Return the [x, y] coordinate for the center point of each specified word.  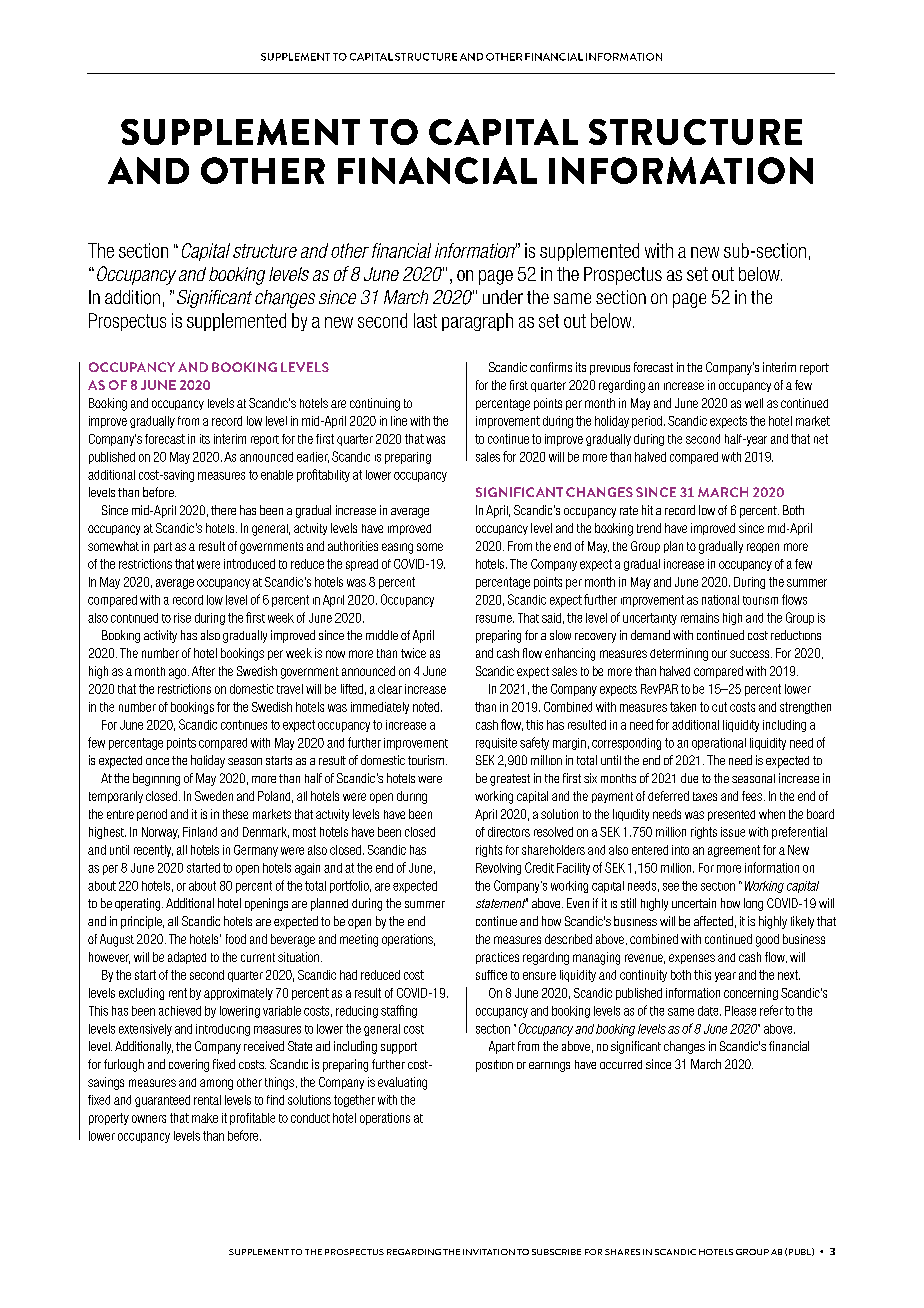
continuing [375, 404]
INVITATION [489, 1252]
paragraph [477, 322]
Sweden [214, 796]
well [754, 403]
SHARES [622, 1252]
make [205, 1118]
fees [752, 796]
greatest [510, 780]
